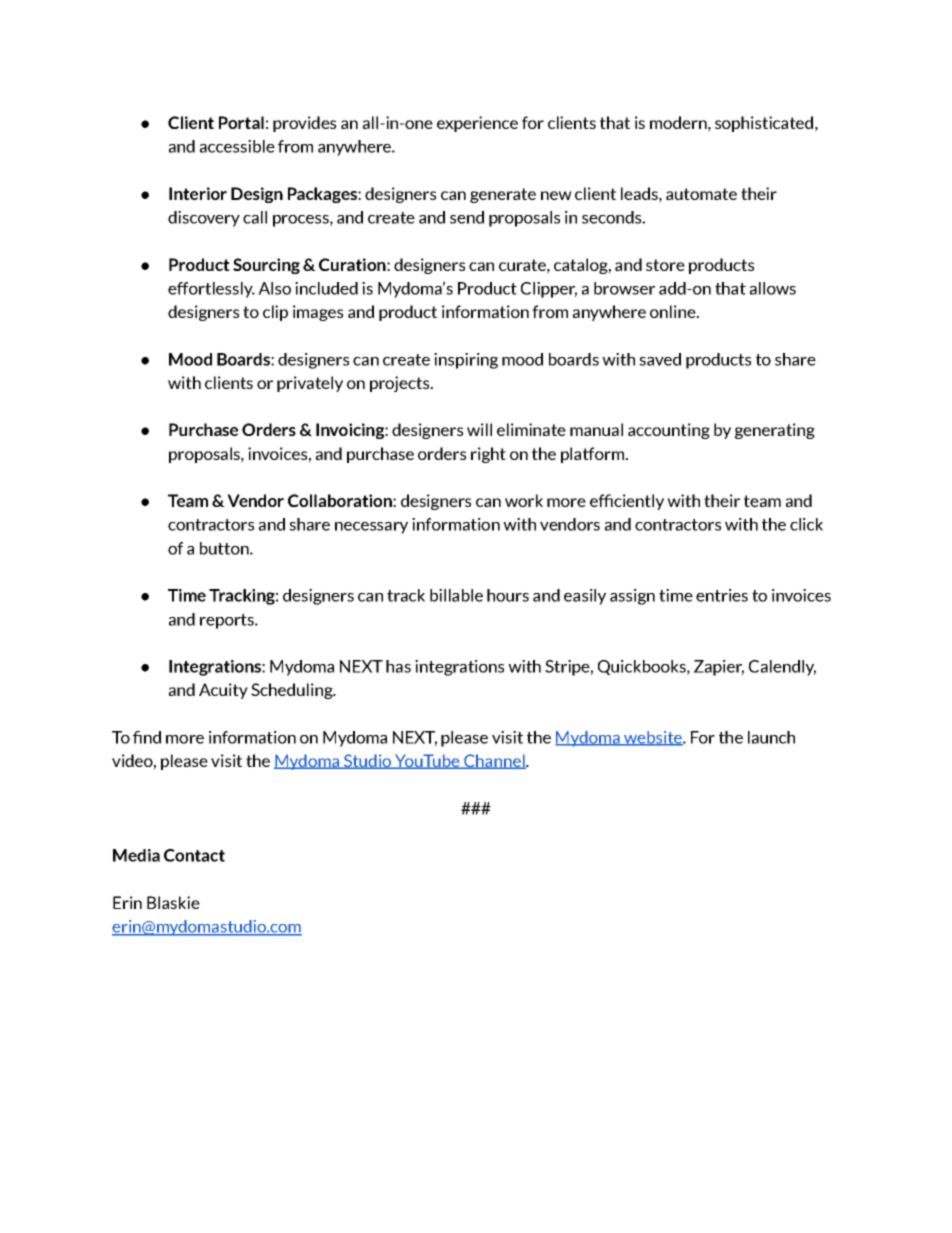 Image resolution: width=952 pixels, height=1233 pixels. I want to click on experience, so click(477, 124).
